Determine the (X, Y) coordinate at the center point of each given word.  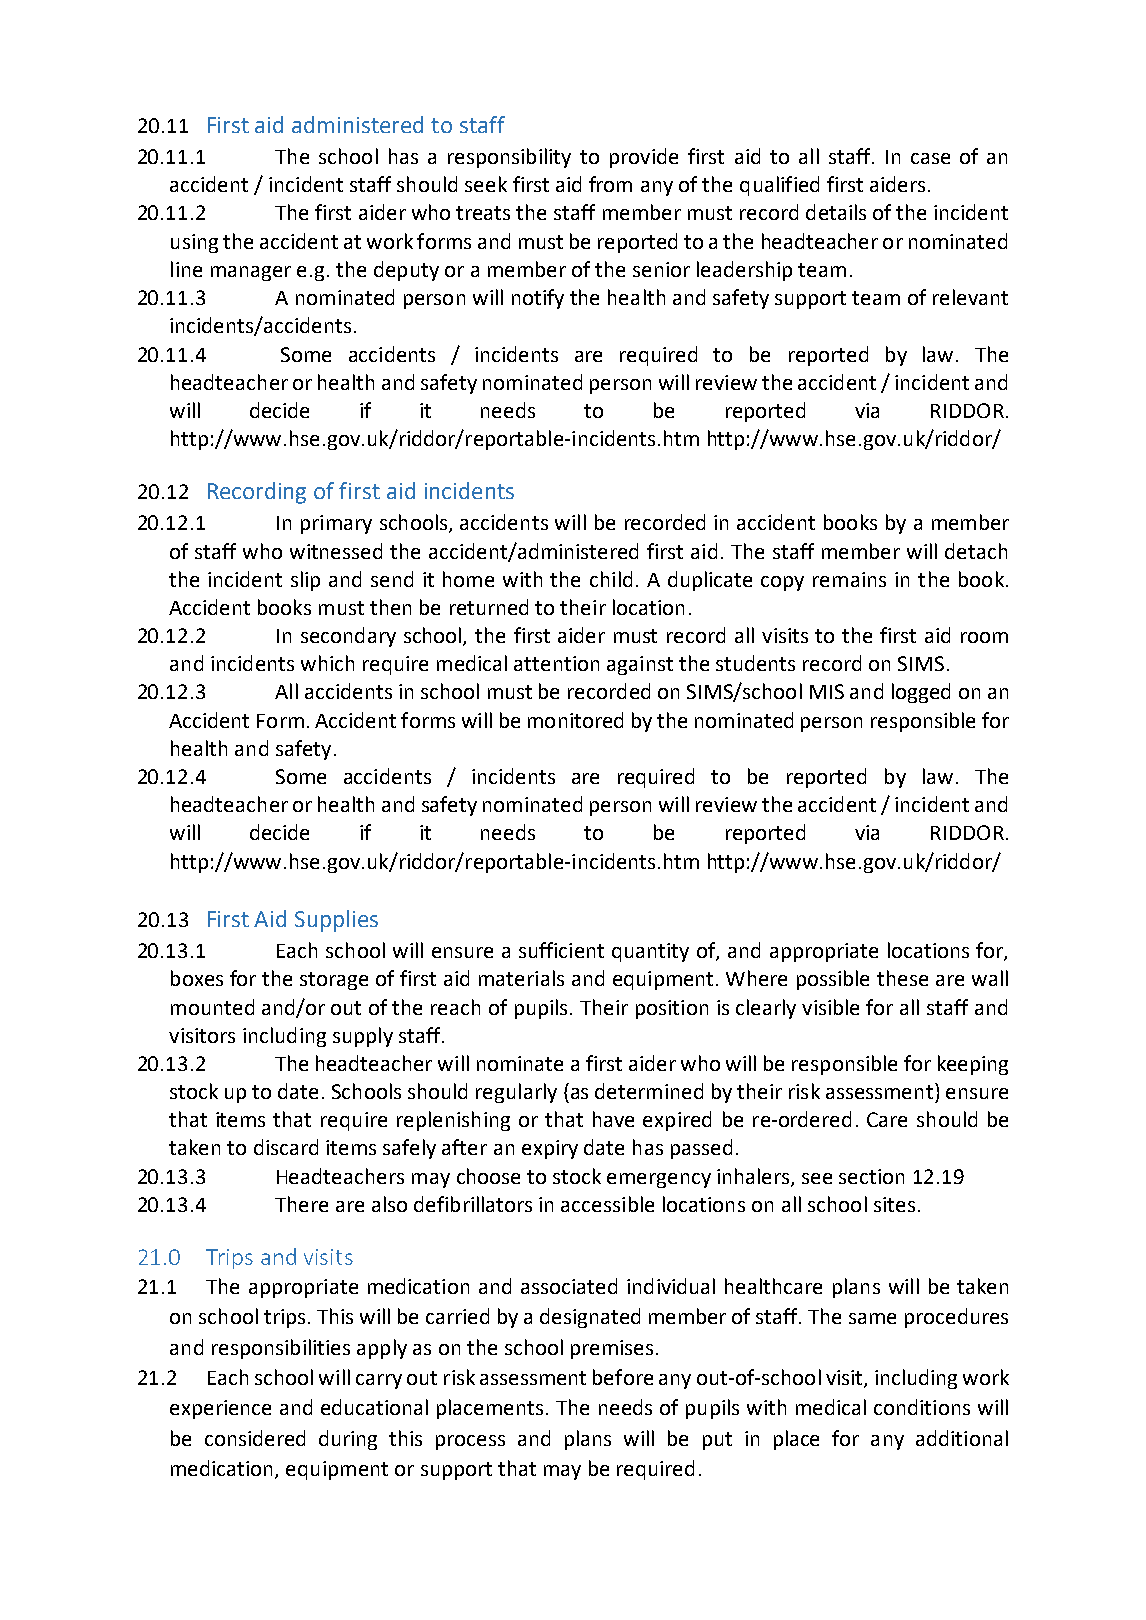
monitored (575, 720)
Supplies (336, 921)
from (610, 184)
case (930, 158)
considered (255, 1438)
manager (251, 273)
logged (921, 693)
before (623, 1377)
